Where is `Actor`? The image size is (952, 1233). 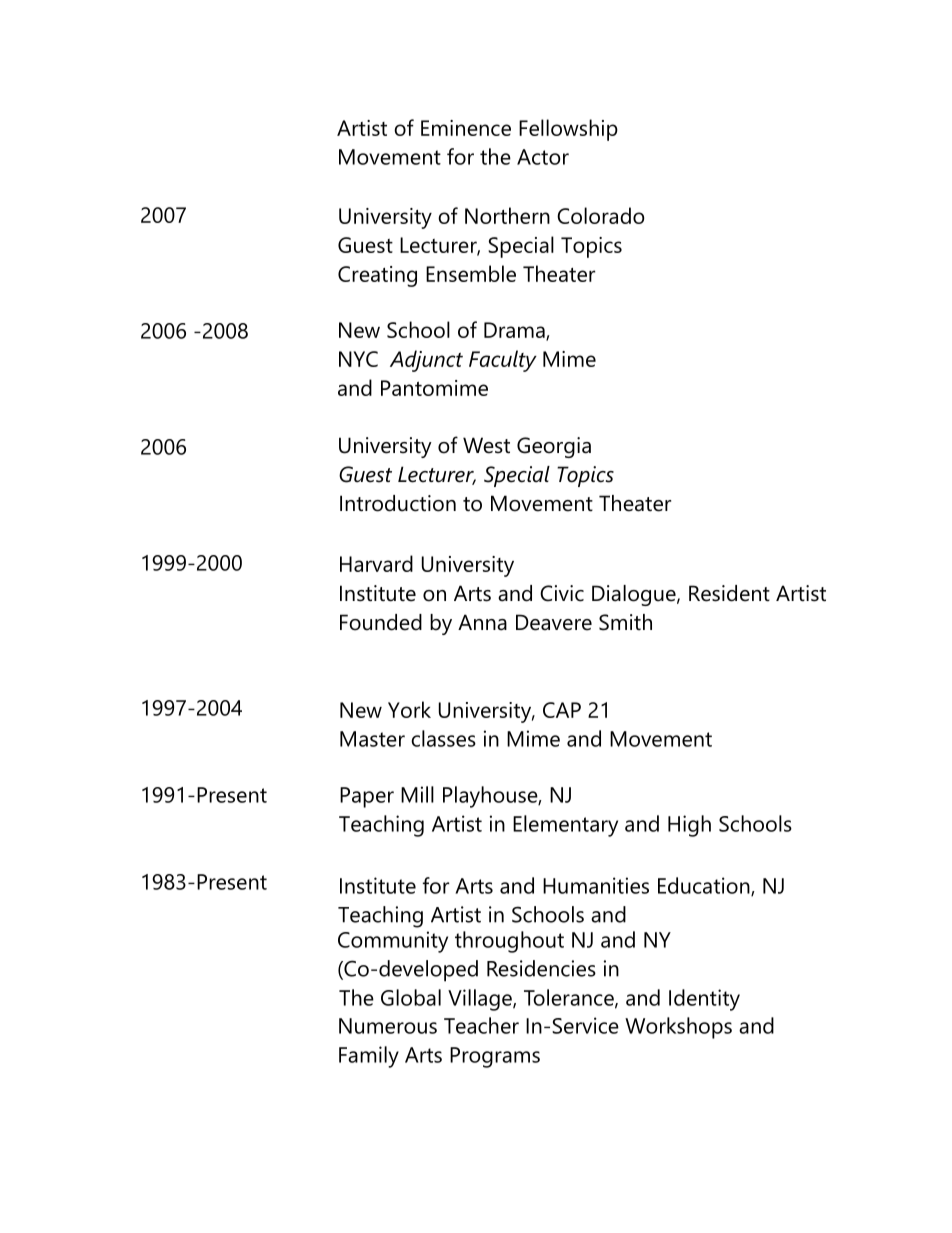 Actor is located at coordinates (543, 157).
